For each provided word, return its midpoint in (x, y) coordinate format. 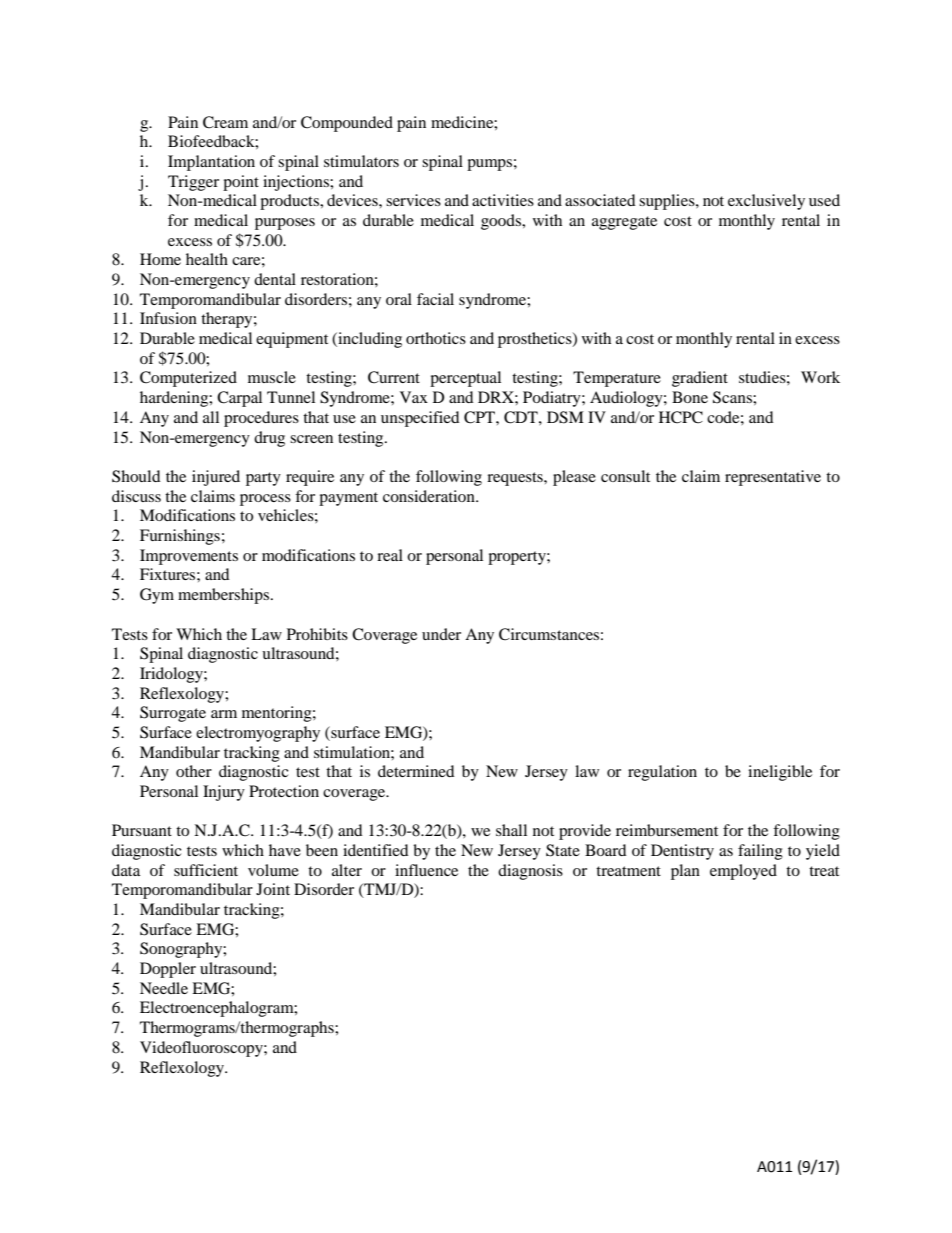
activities (503, 200)
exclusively (766, 202)
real (390, 555)
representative (773, 478)
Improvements (189, 557)
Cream (225, 122)
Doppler (168, 970)
